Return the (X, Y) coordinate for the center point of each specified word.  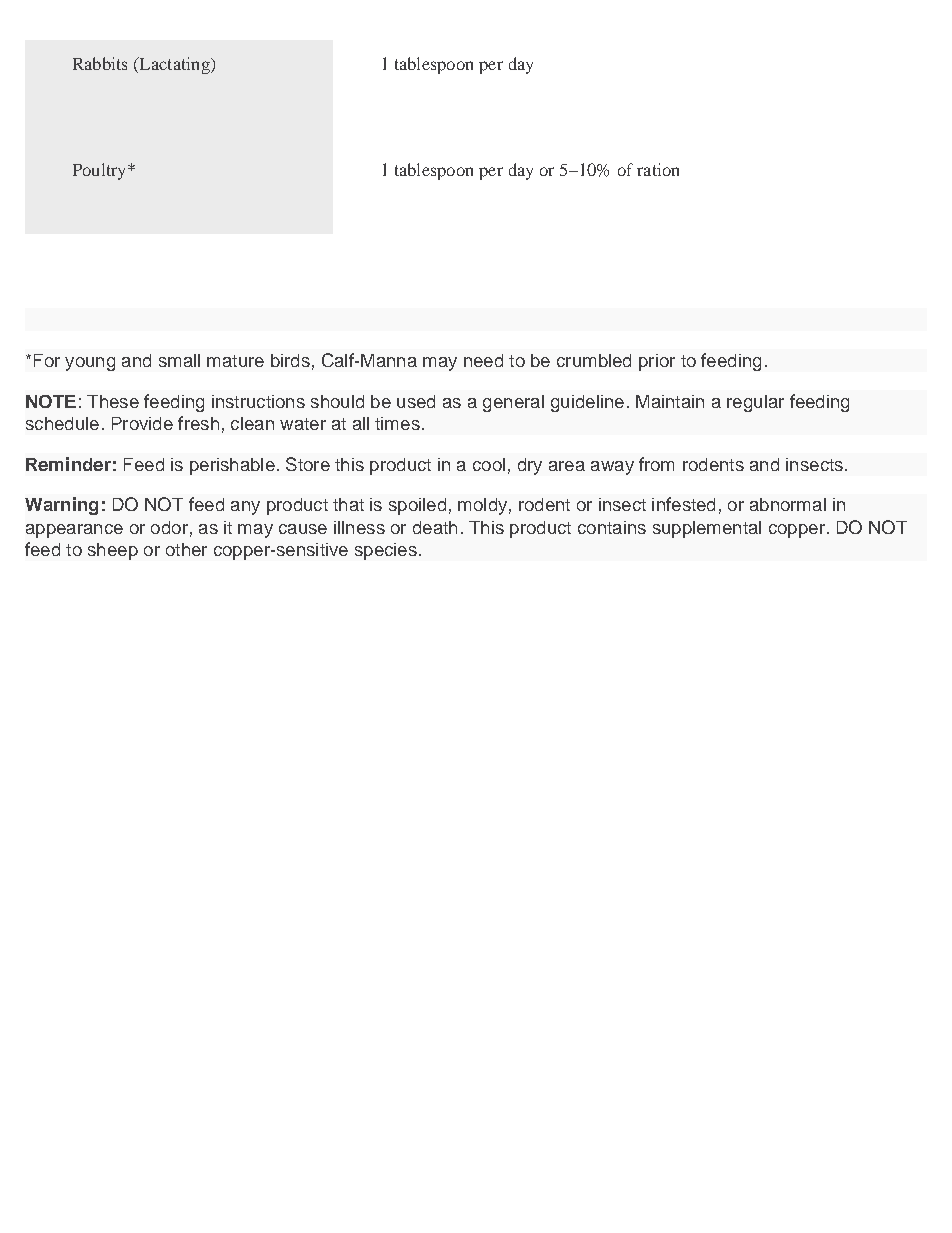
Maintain (670, 401)
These (113, 401)
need (483, 360)
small (179, 360)
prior (657, 362)
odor (169, 527)
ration (658, 169)
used (416, 401)
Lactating (174, 65)
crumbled (594, 360)
